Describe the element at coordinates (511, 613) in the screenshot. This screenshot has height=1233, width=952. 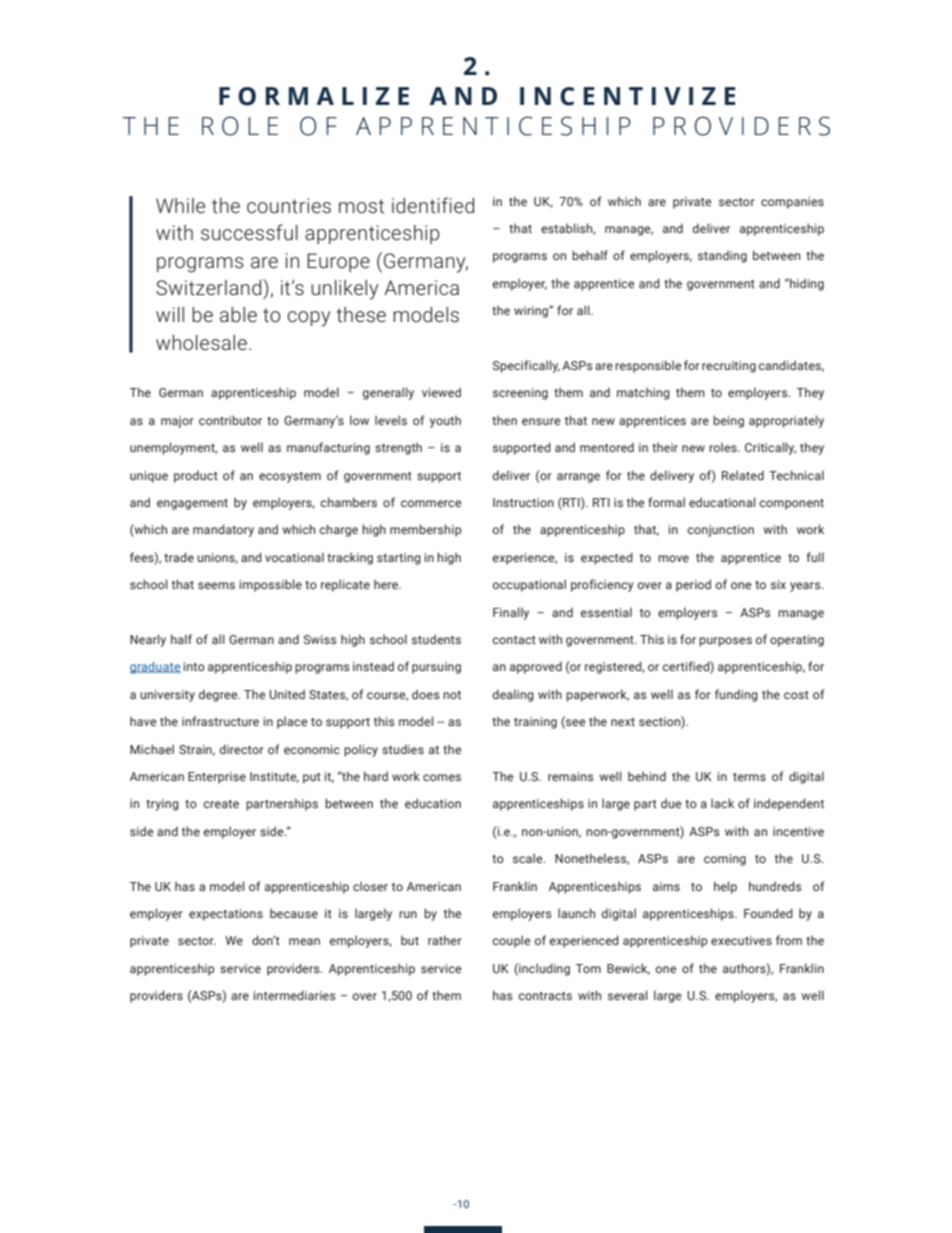
I see `Finally` at that location.
